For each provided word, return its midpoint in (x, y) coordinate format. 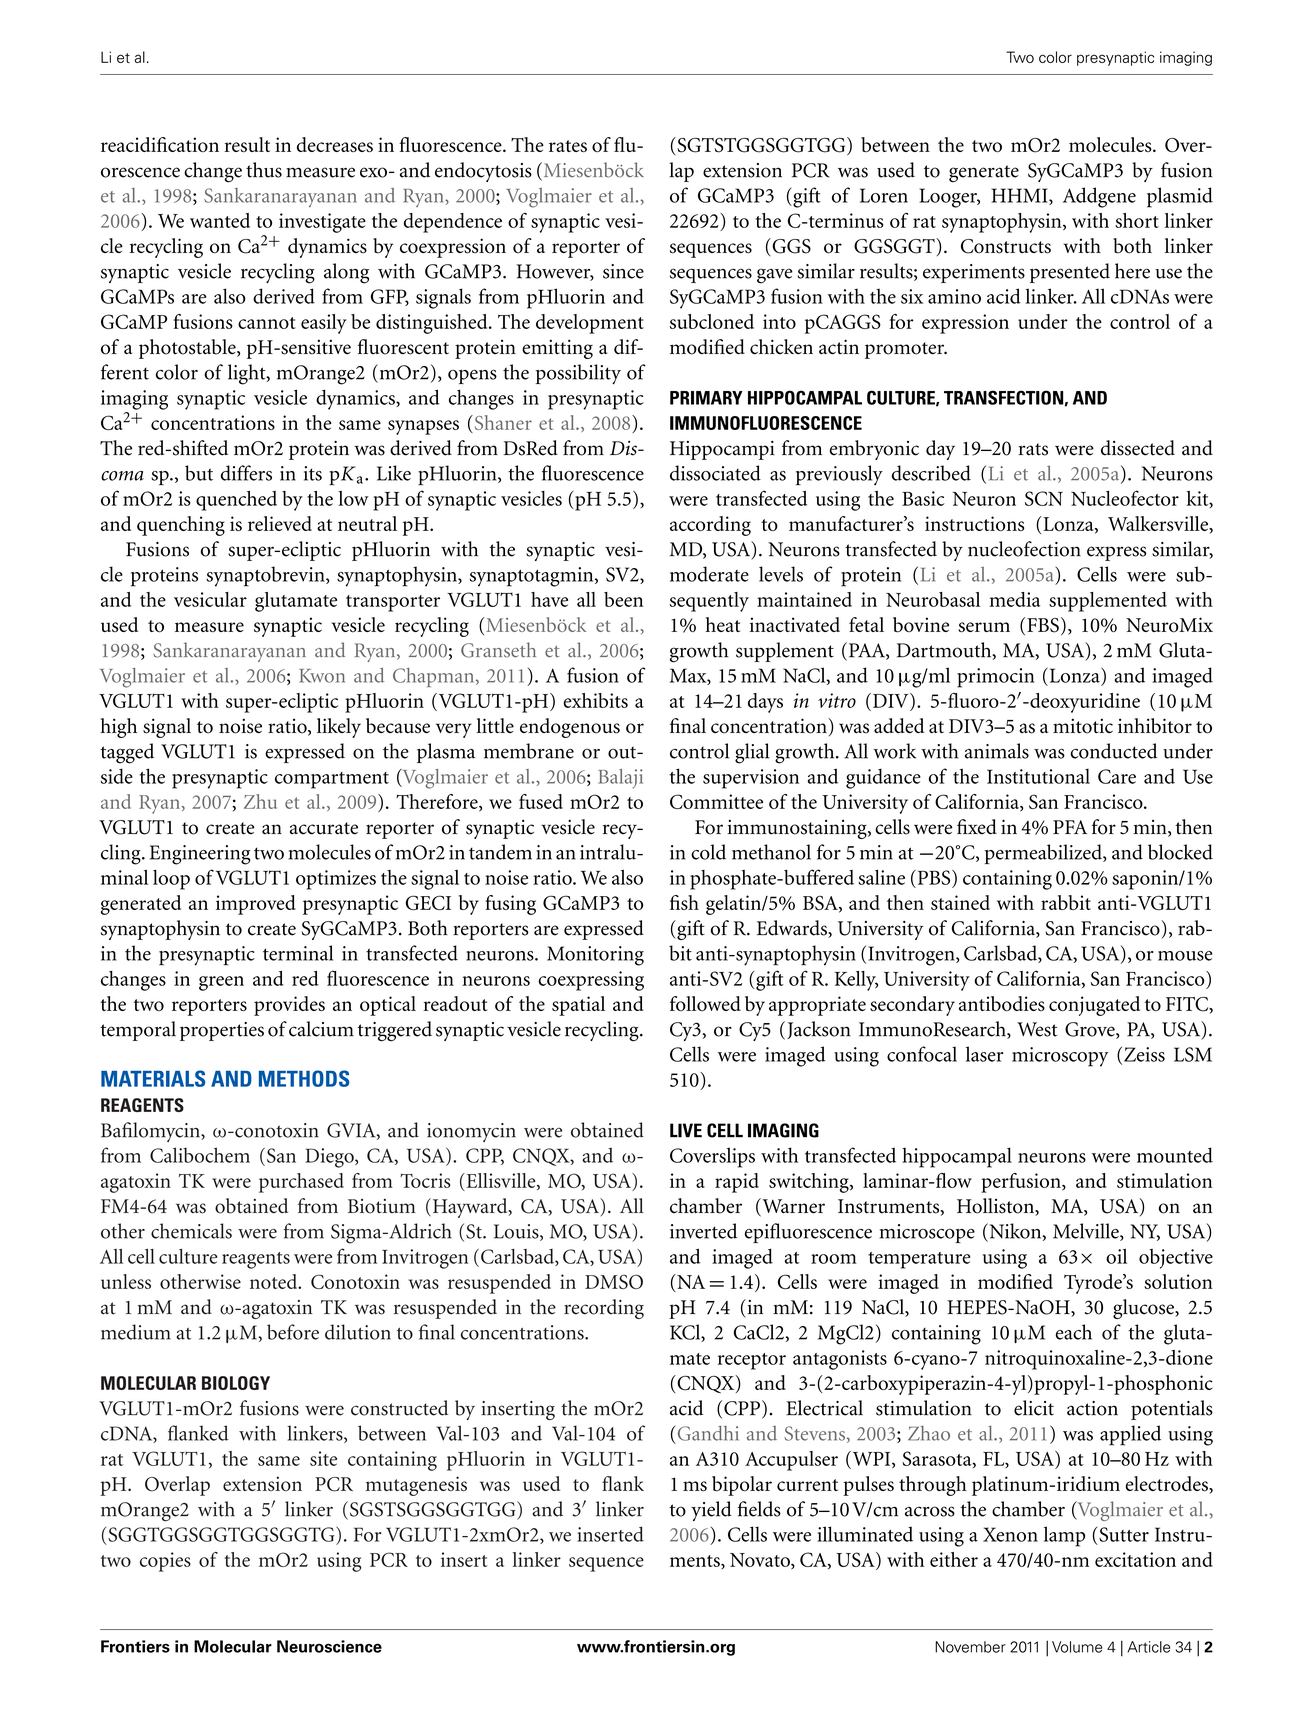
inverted (703, 1231)
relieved (280, 523)
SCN (1044, 498)
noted (275, 1281)
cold (708, 852)
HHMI (1020, 196)
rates (568, 146)
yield (711, 1511)
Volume (1077, 1647)
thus (264, 170)
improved (256, 905)
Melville (1087, 1232)
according (710, 526)
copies (165, 1562)
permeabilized (1044, 854)
